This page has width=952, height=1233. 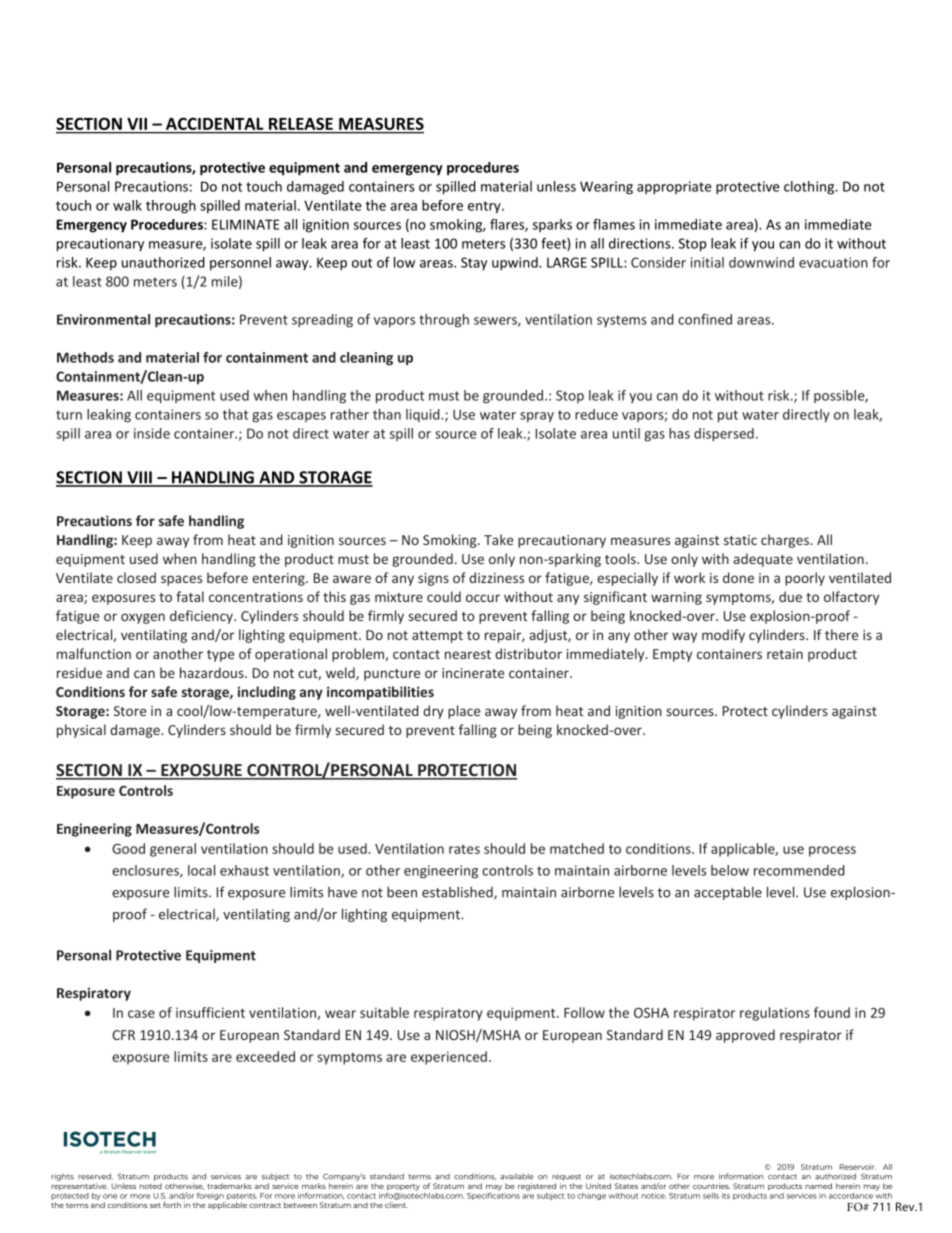 What do you see at coordinates (458, 893) in the page?
I see `established` at bounding box center [458, 893].
